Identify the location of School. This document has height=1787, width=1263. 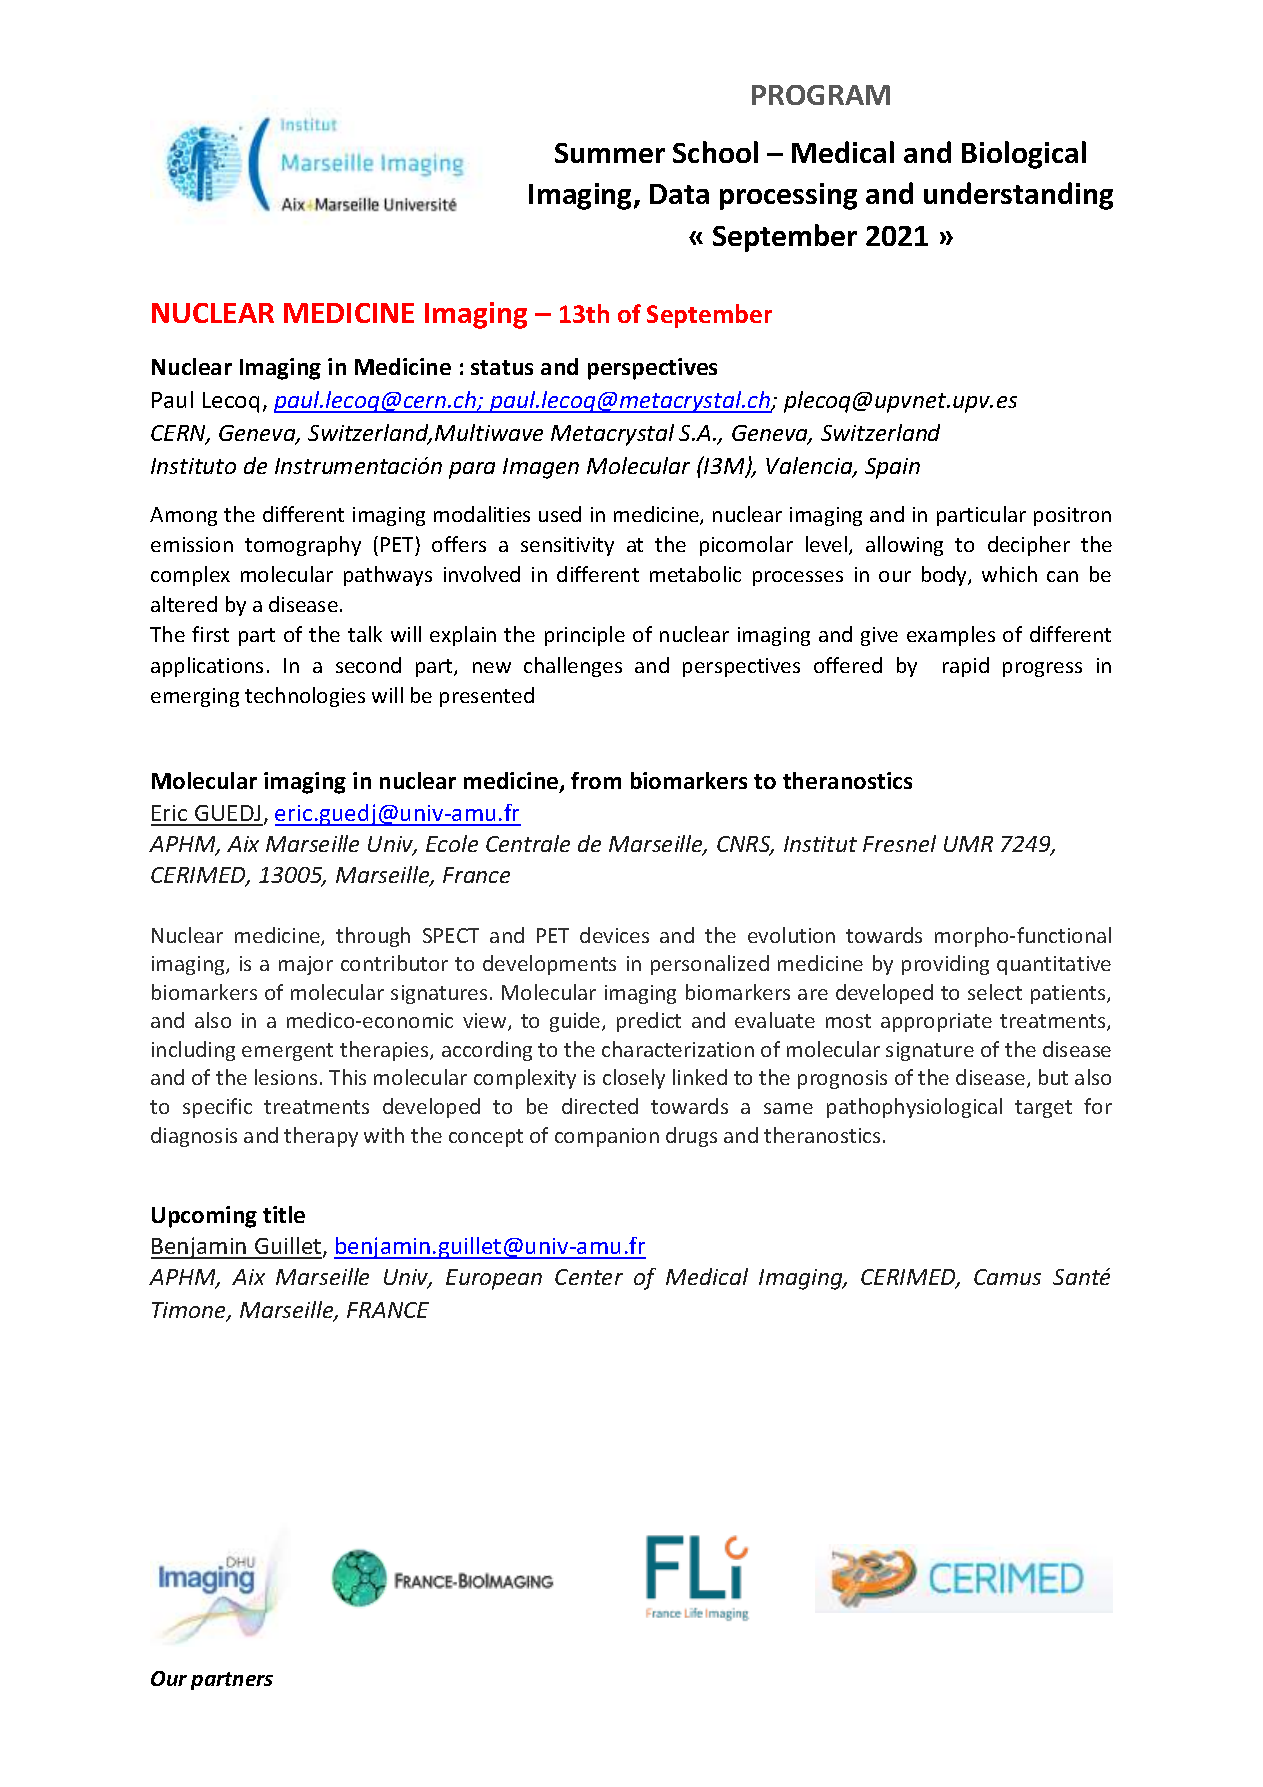
(715, 152).
